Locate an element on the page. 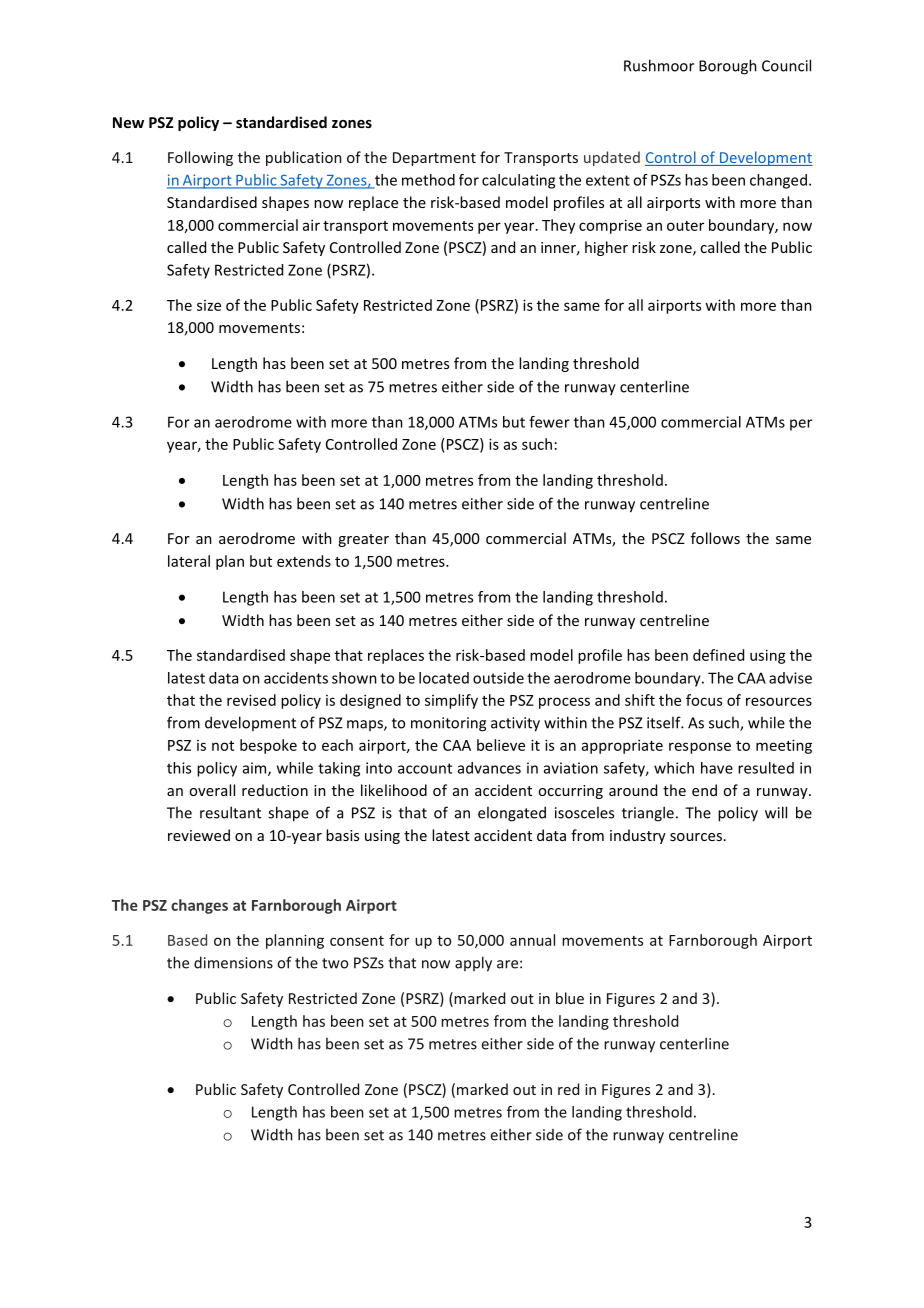 This page has height=1308, width=924. Department is located at coordinates (434, 159).
